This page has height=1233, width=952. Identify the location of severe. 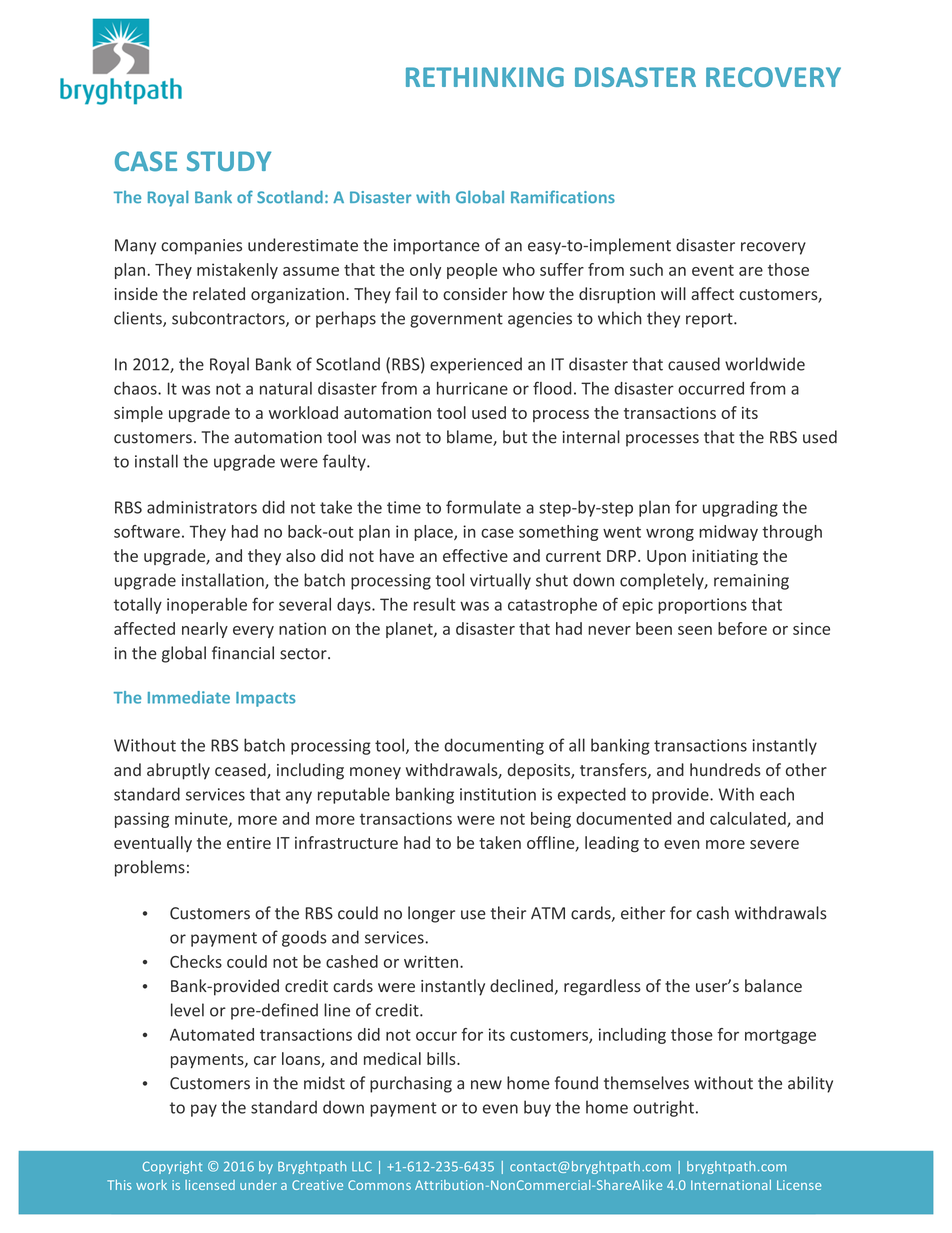
(774, 844).
